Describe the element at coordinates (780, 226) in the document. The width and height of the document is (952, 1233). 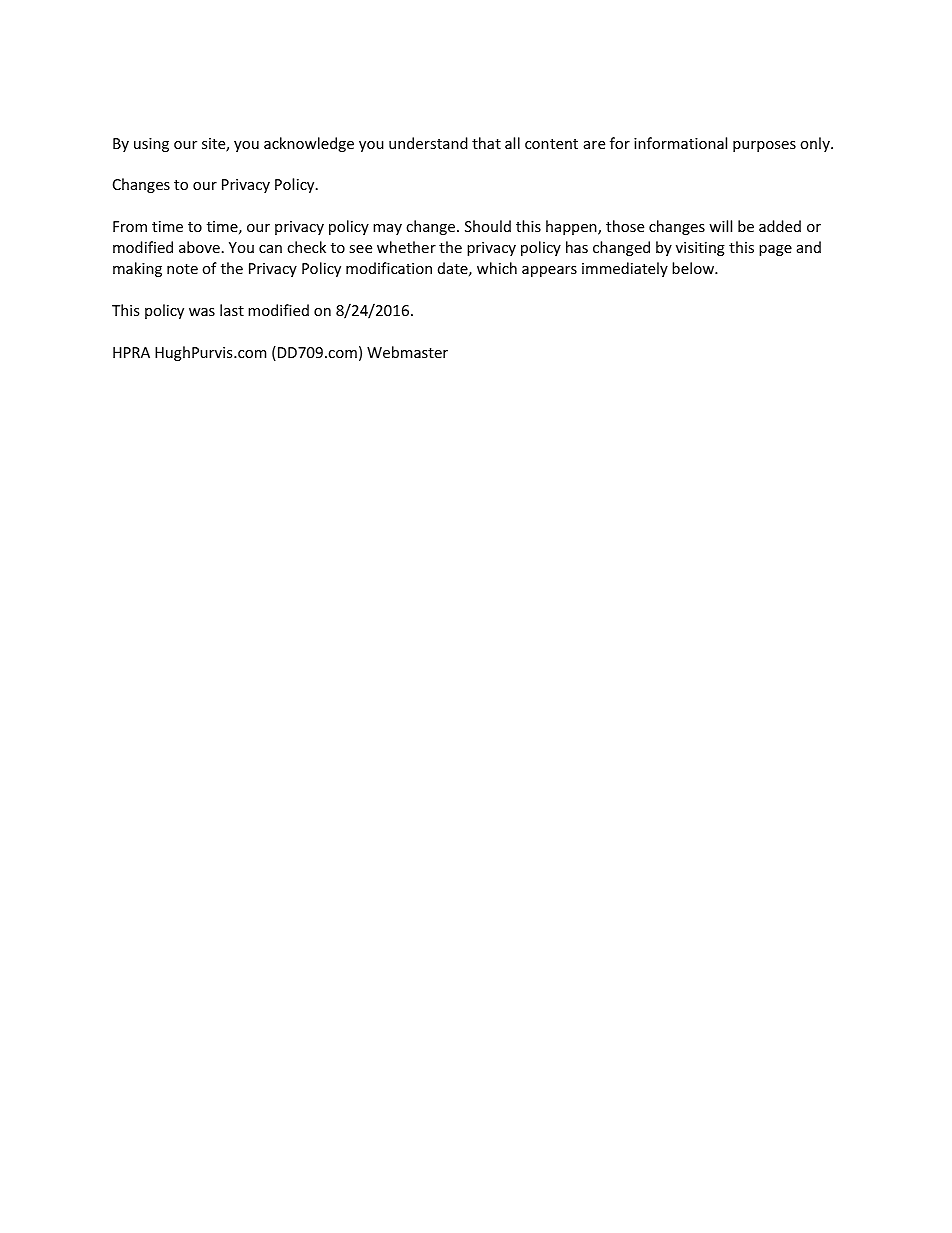
I see `added` at that location.
